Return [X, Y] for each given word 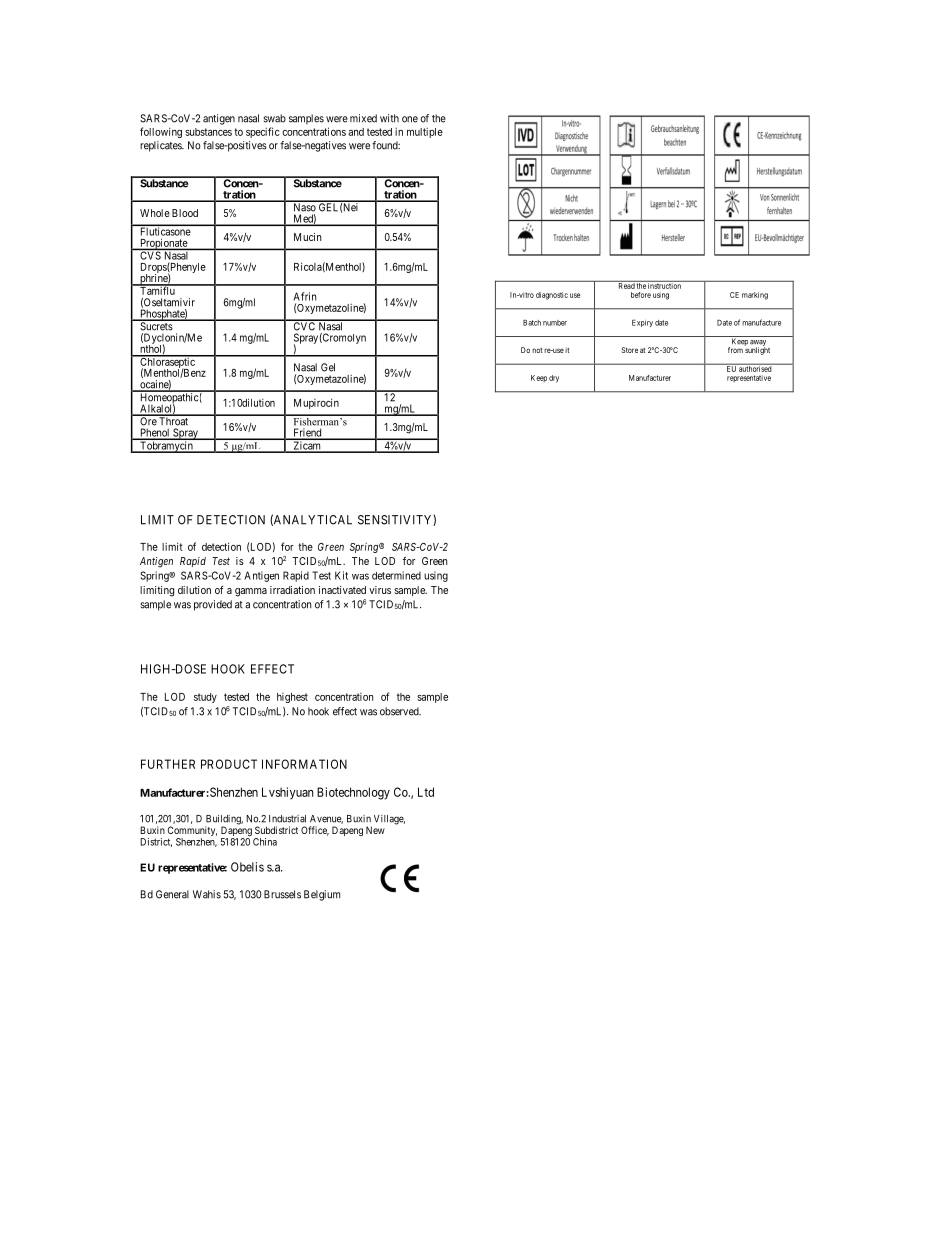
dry [554, 379]
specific [263, 132]
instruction [665, 285]
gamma [251, 592]
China [265, 842]
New [375, 830]
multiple [425, 133]
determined [396, 575]
